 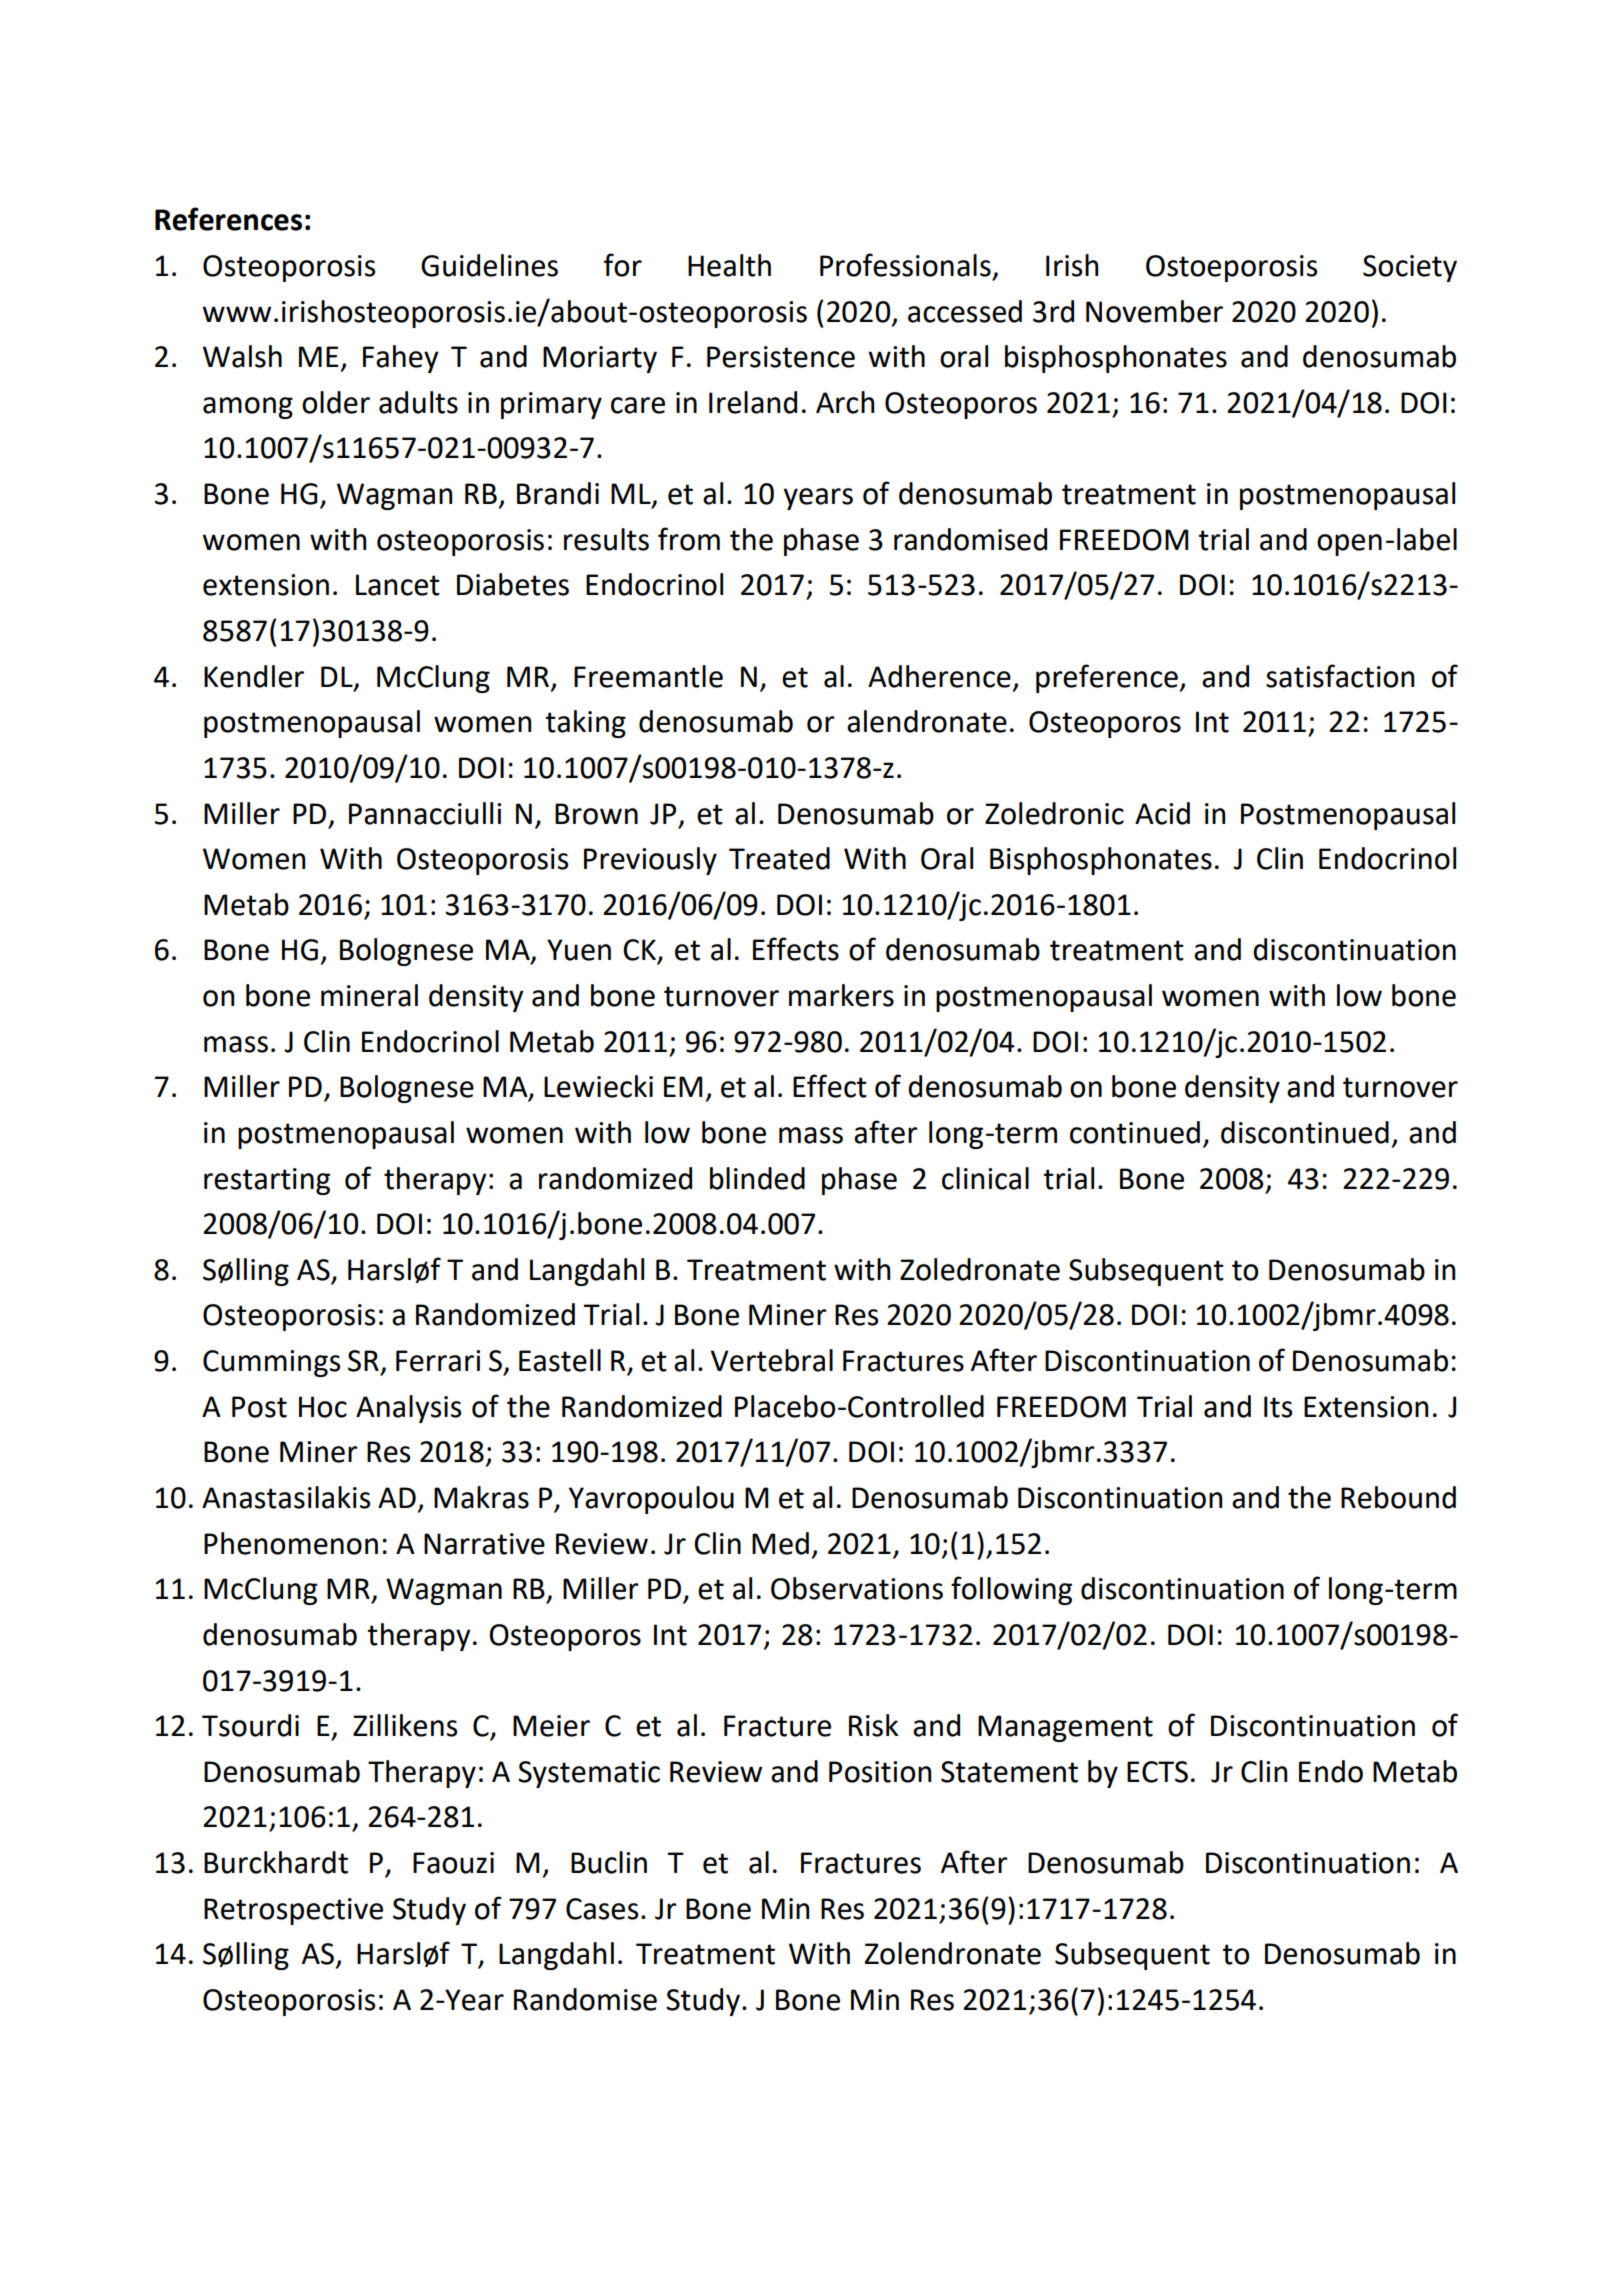 I want to click on Guidelines, so click(x=489, y=265).
